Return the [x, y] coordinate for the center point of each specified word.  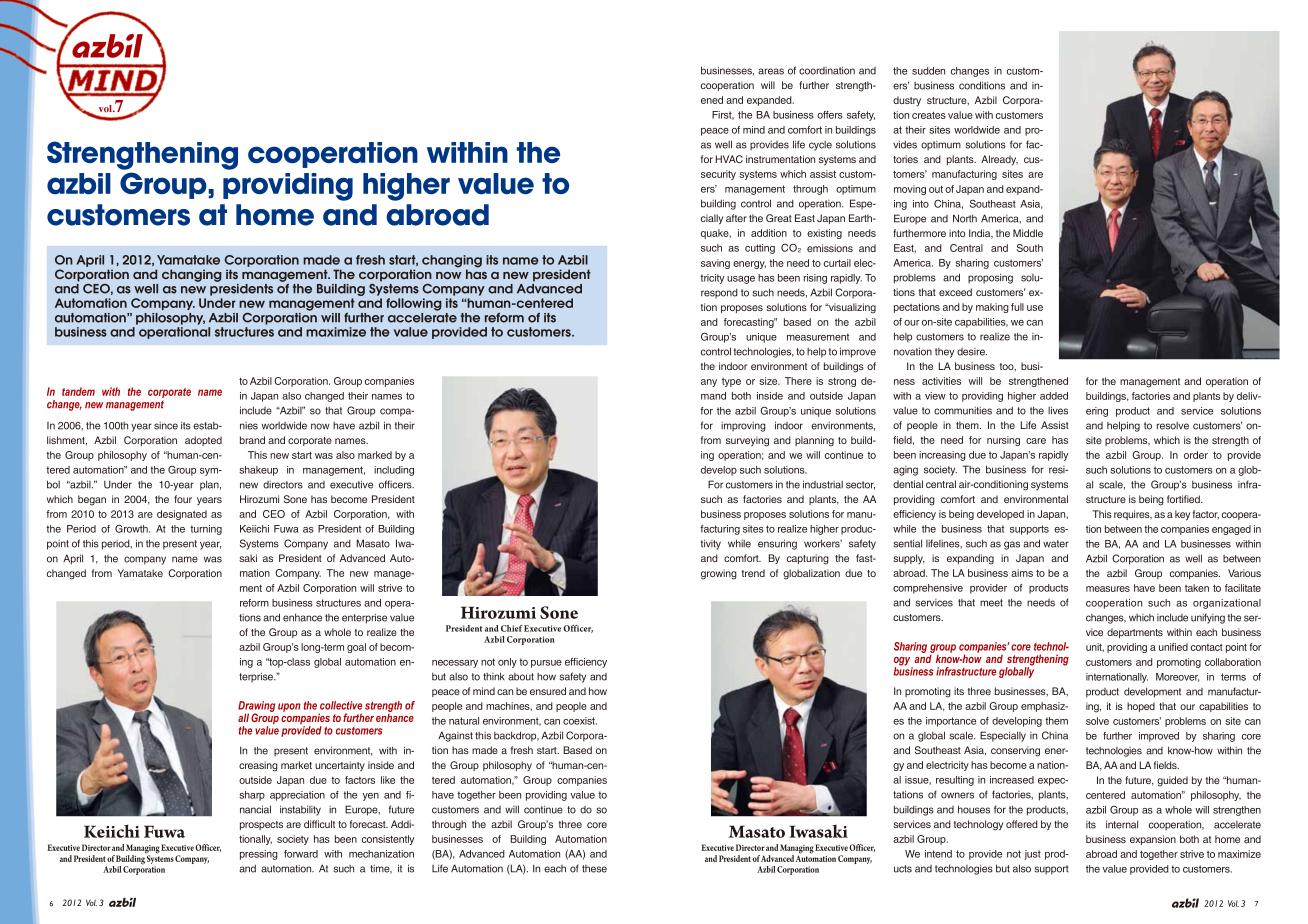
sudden [928, 71]
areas [771, 71]
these [594, 869]
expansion [1153, 840]
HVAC [729, 159]
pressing [259, 855]
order [1196, 455]
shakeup [258, 471]
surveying [747, 441]
